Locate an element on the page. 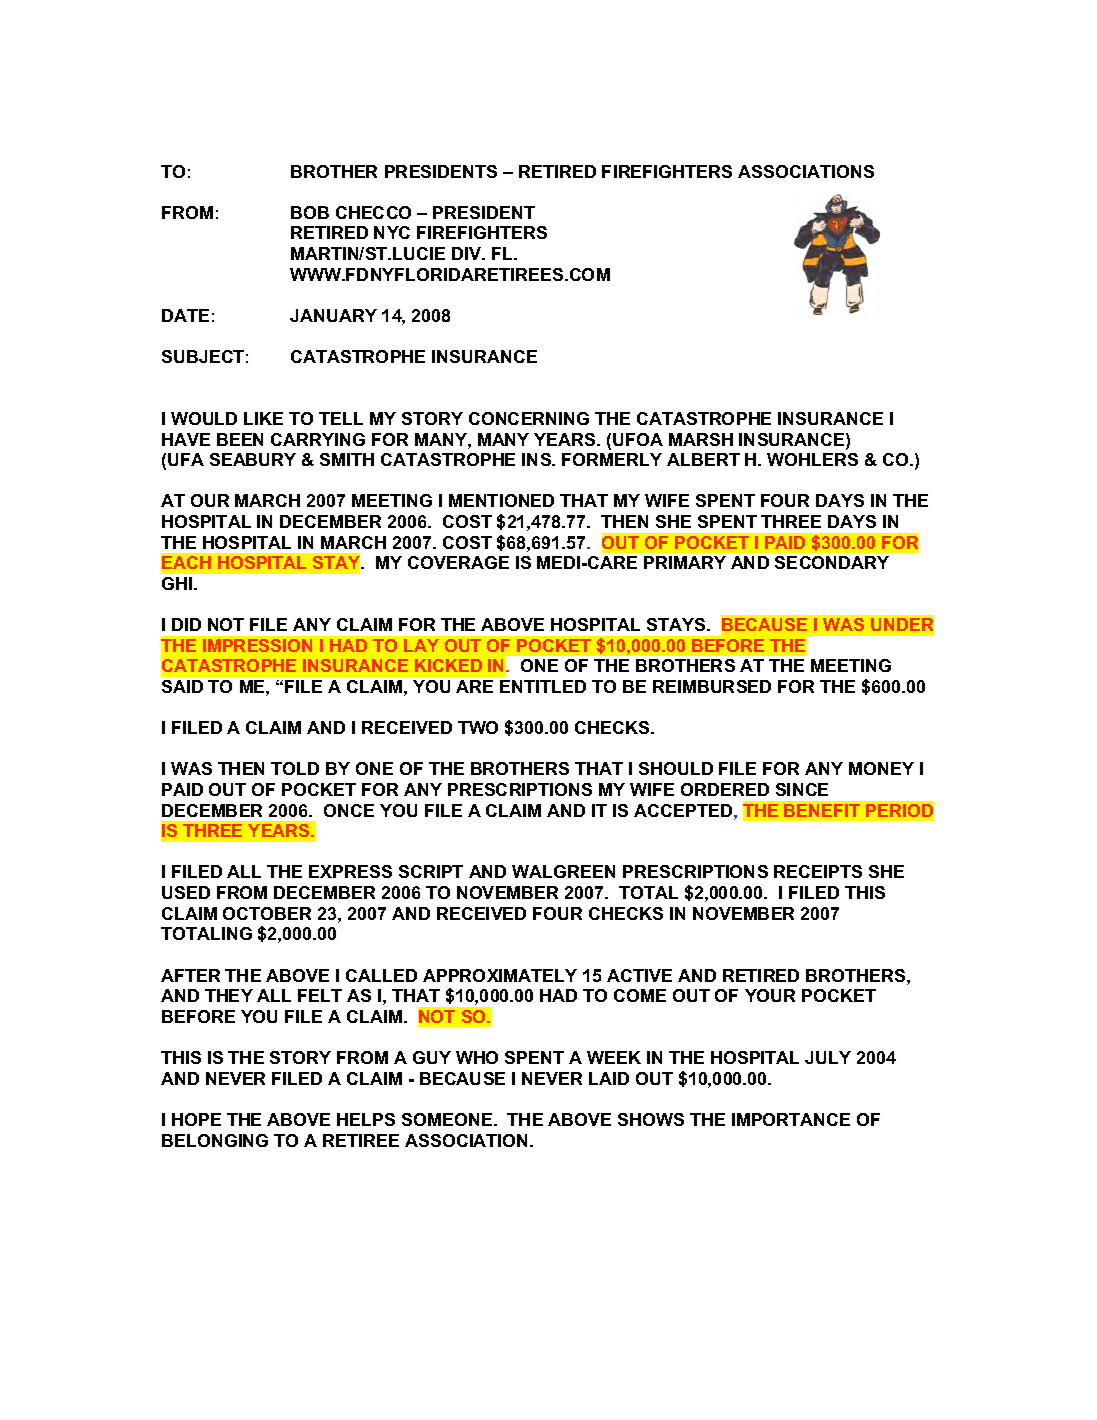  ENTITLED is located at coordinates (543, 686).
